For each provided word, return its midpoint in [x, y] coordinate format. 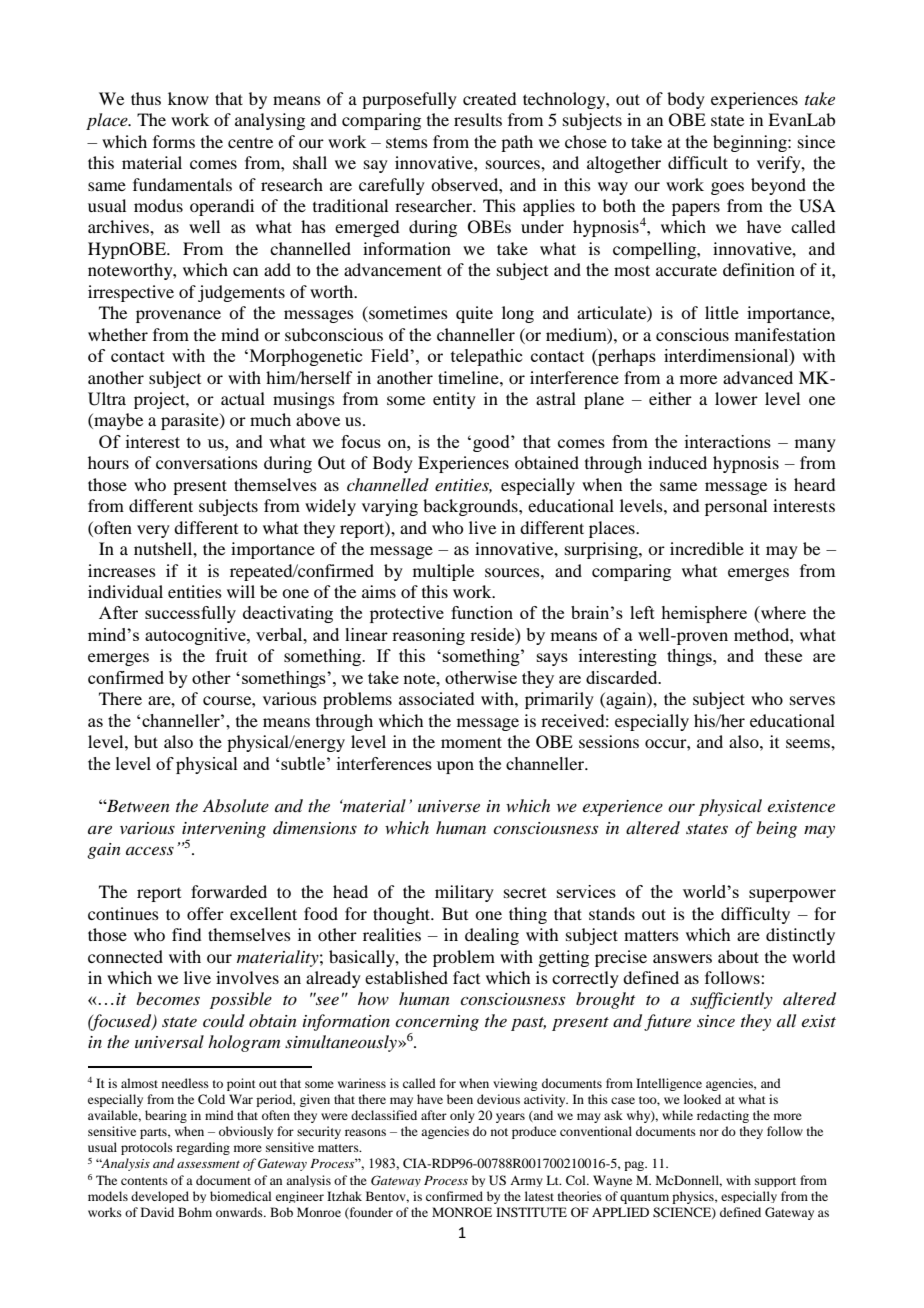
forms [174, 141]
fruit [231, 655]
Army [526, 1181]
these [783, 655]
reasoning [428, 636]
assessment [208, 1164]
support [775, 1182]
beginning [751, 143]
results [478, 119]
